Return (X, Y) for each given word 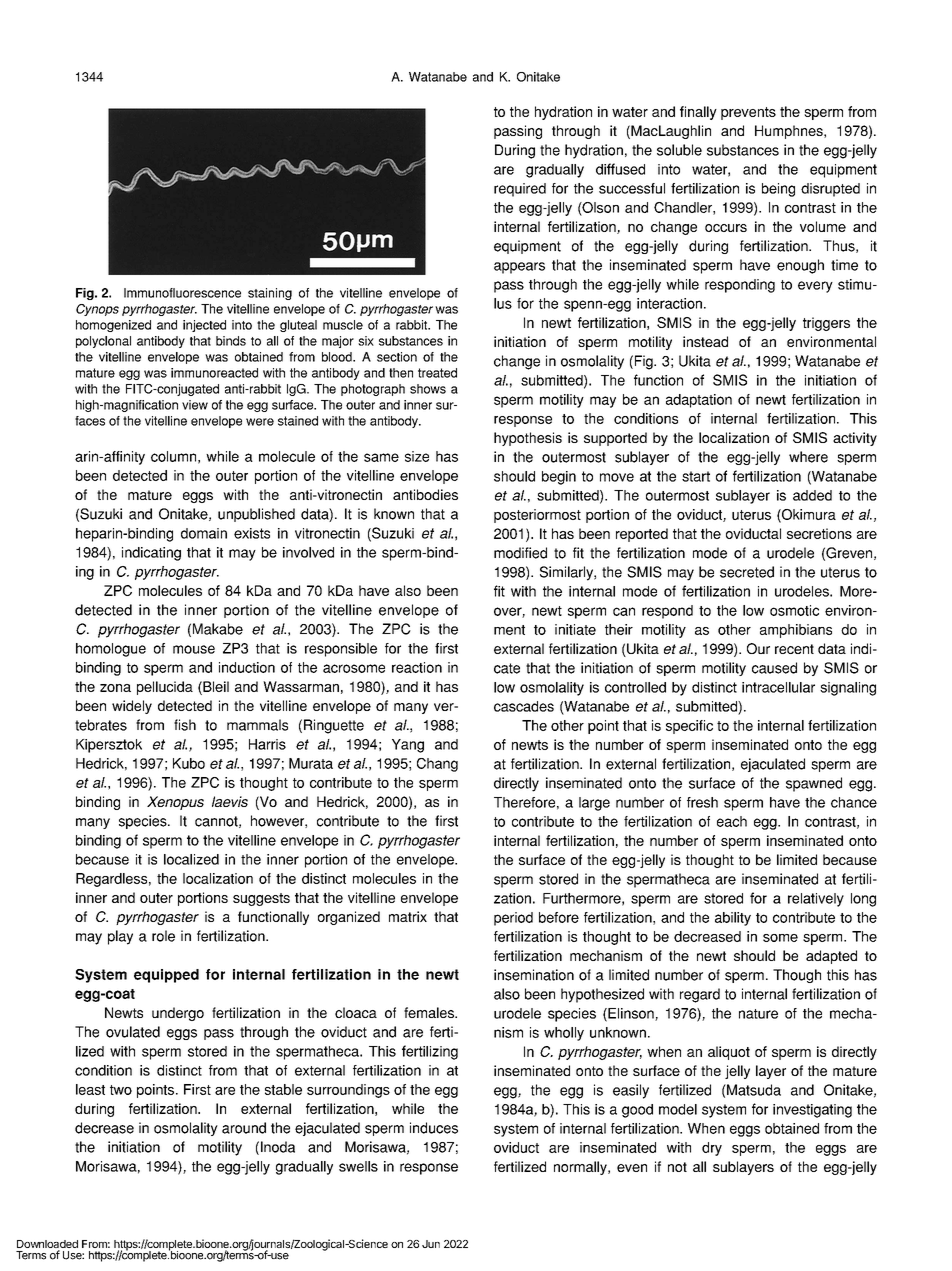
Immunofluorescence (182, 293)
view (195, 405)
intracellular (778, 687)
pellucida (165, 688)
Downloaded (47, 1245)
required (520, 190)
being (778, 190)
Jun (431, 1244)
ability (733, 919)
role (163, 936)
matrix (408, 916)
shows (428, 389)
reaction (417, 667)
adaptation (699, 401)
